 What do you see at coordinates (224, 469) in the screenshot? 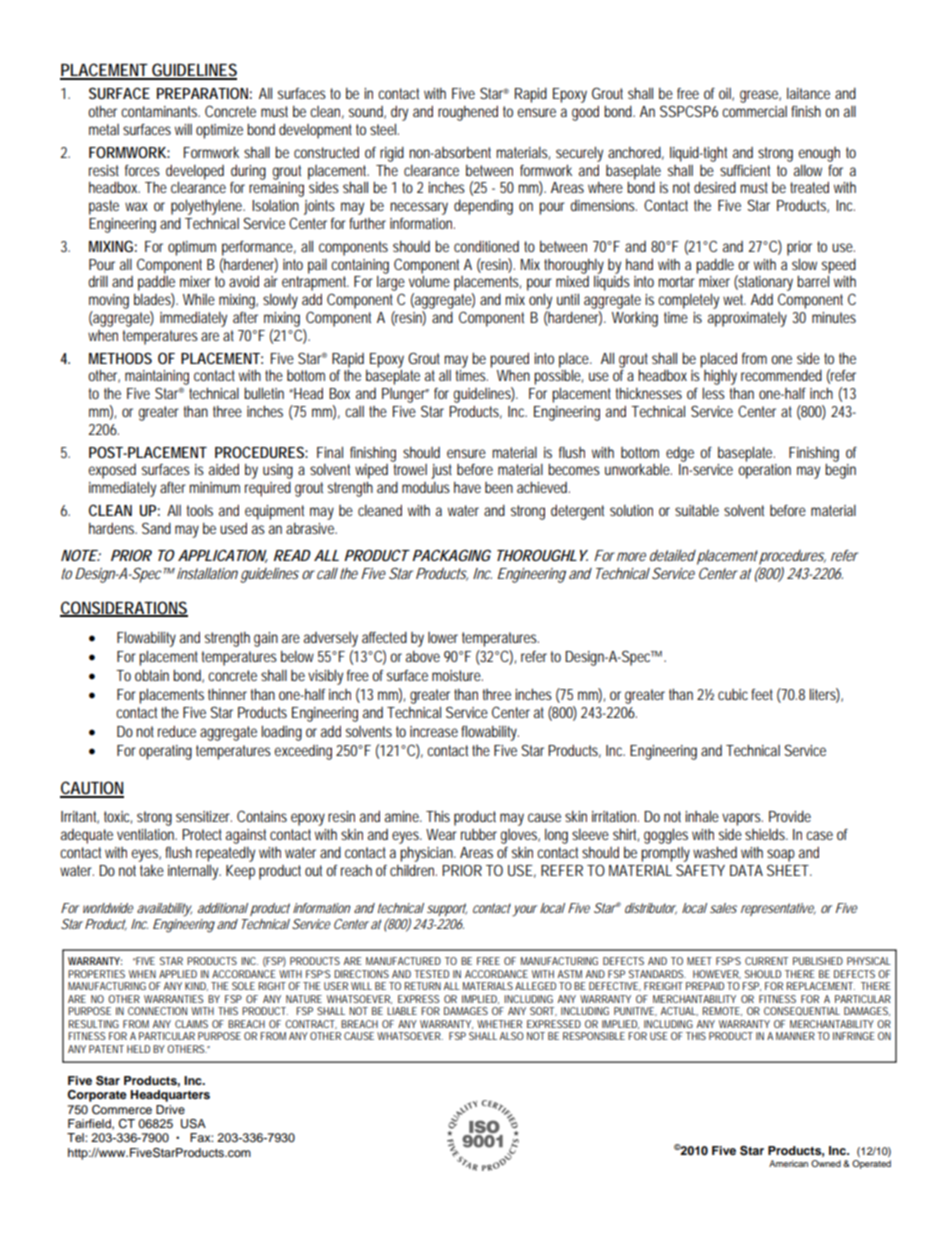
I see `aided` at bounding box center [224, 469].
